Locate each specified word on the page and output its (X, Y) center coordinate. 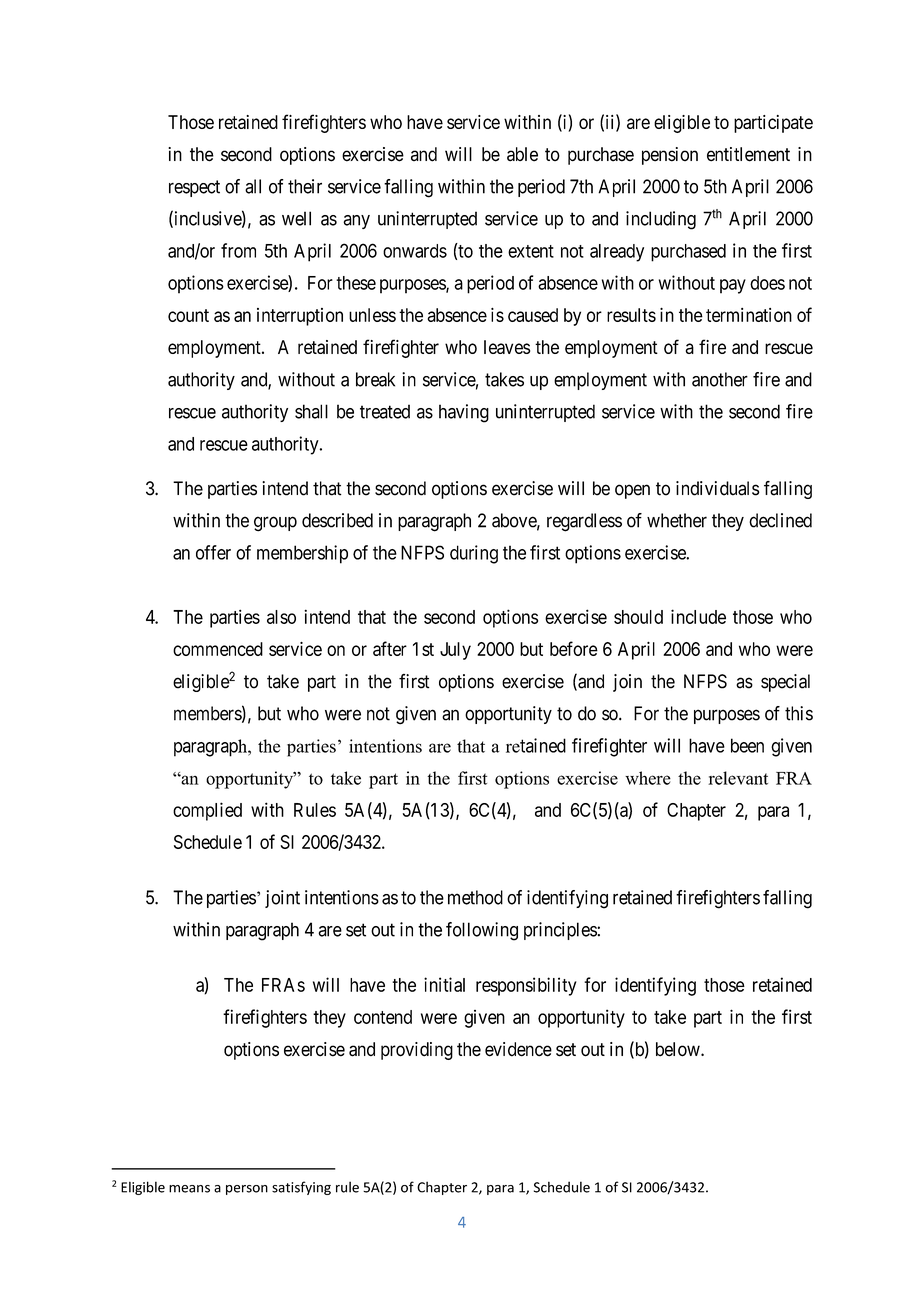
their (305, 186)
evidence (518, 1049)
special (785, 683)
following (482, 931)
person (247, 1190)
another (720, 379)
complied (207, 811)
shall (311, 411)
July (455, 651)
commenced (218, 649)
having (464, 413)
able (522, 154)
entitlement (748, 154)
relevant (738, 778)
